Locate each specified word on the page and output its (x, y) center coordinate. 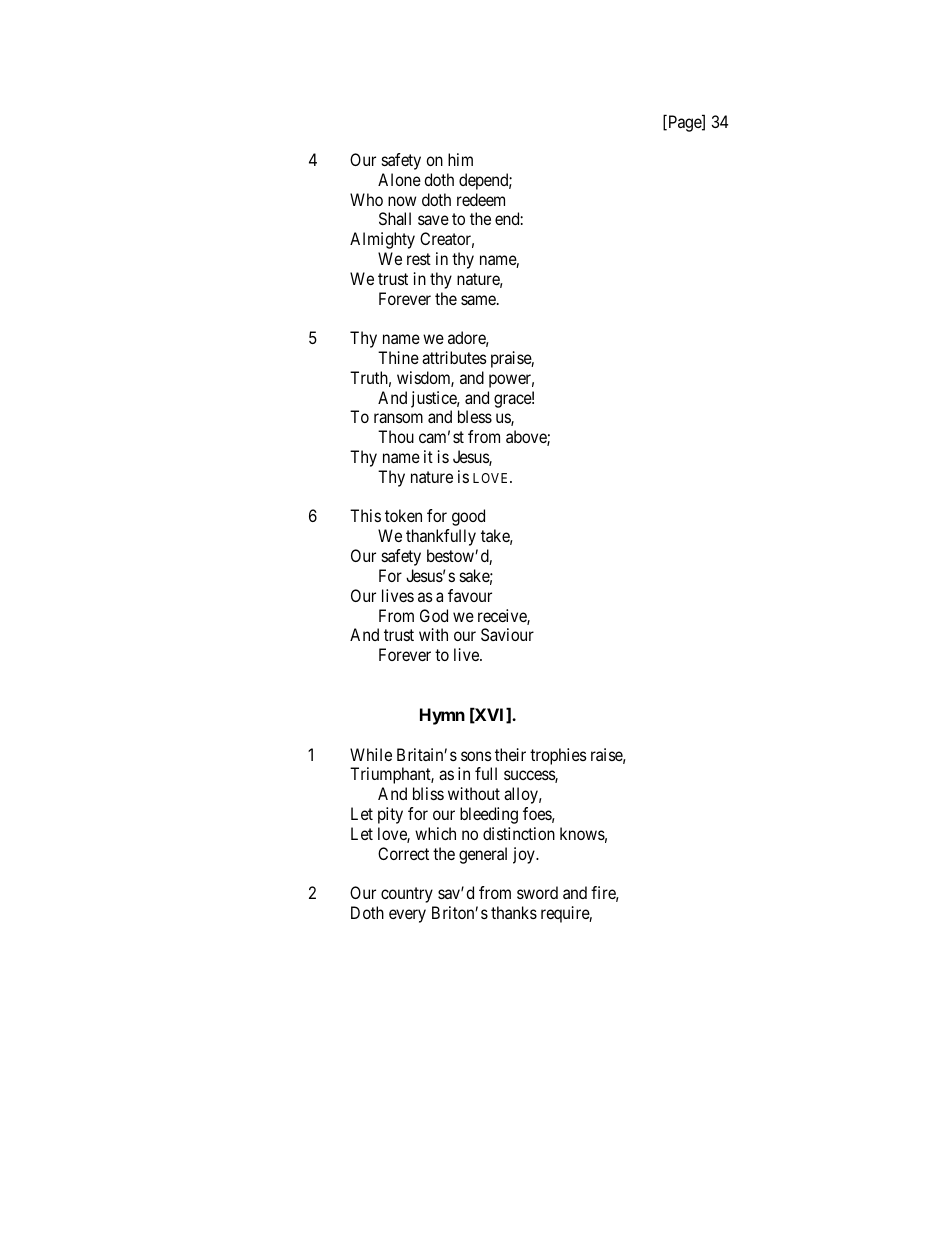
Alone (399, 179)
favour (470, 595)
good (468, 517)
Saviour (507, 634)
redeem (481, 199)
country (407, 895)
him (460, 159)
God (434, 615)
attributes (454, 357)
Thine (398, 357)
